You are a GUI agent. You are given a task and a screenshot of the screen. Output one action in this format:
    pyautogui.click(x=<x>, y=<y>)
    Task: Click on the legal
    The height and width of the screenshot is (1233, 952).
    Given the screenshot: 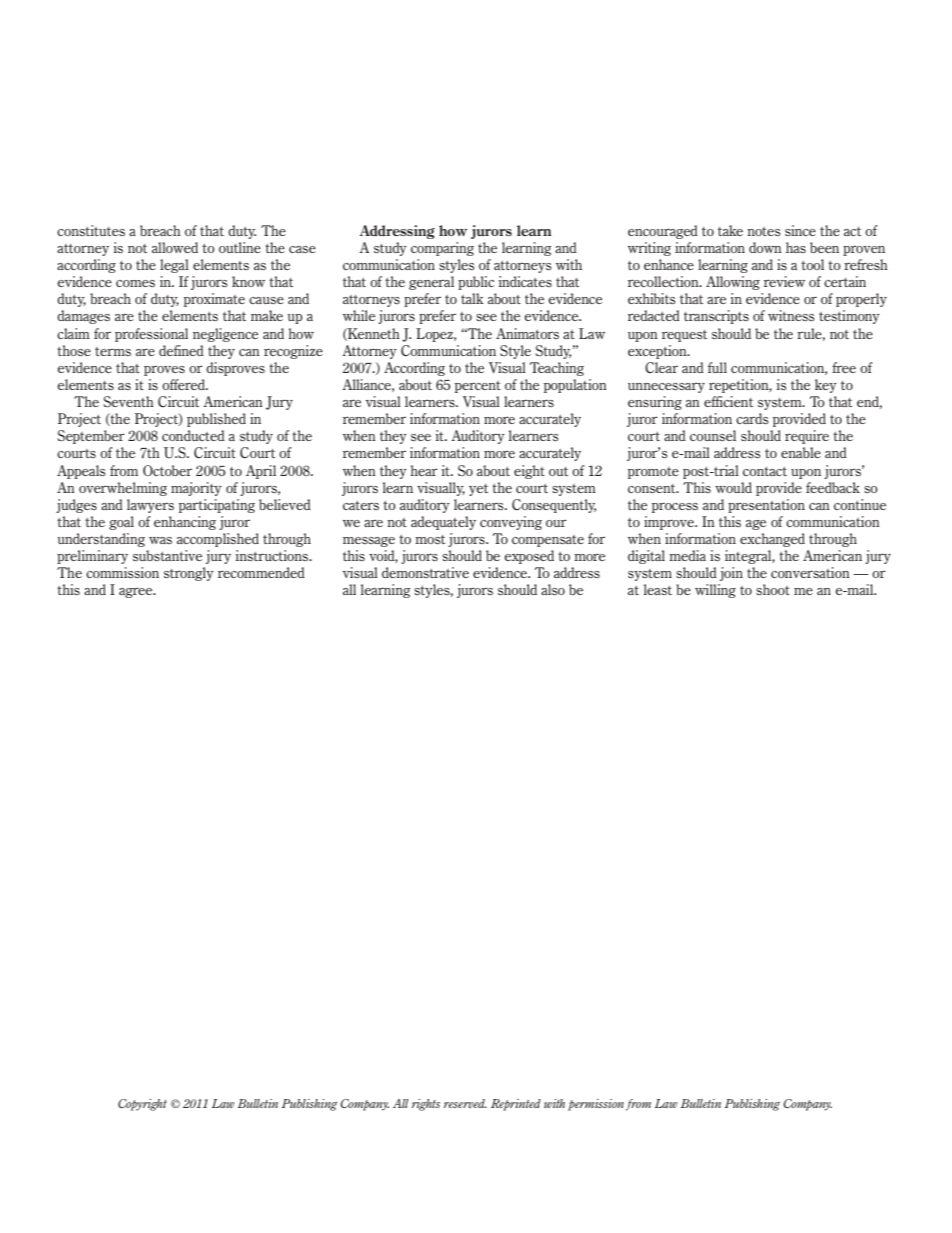 What is the action you would take?
    pyautogui.click(x=174, y=266)
